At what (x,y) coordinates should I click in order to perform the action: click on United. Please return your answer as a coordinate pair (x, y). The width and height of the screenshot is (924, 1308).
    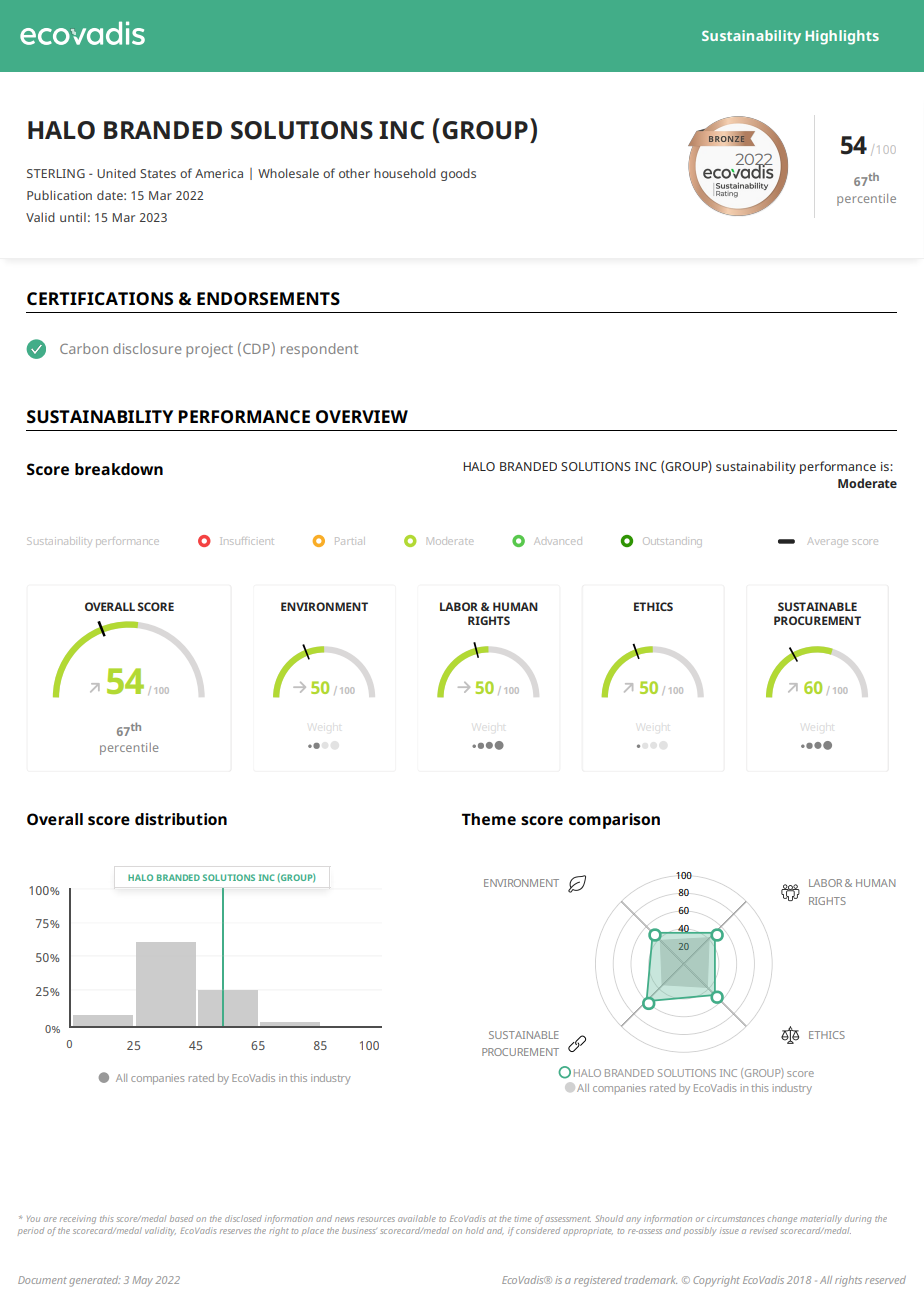
    Looking at the image, I should click on (116, 173).
